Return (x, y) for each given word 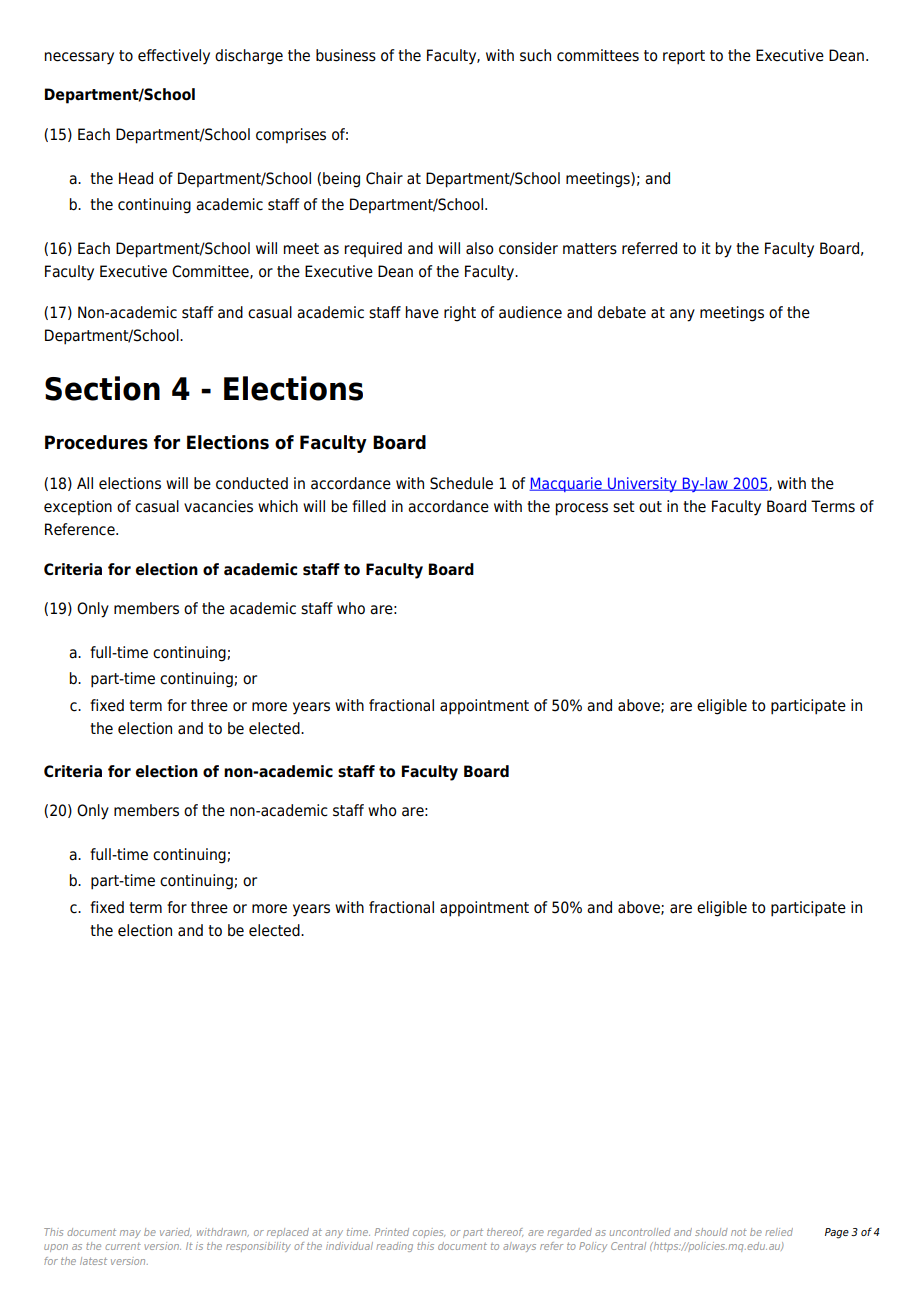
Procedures (96, 442)
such (535, 55)
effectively (174, 57)
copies (429, 1233)
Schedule (461, 483)
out (650, 507)
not (739, 1232)
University (642, 484)
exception (78, 508)
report (684, 57)
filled (369, 506)
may (130, 1234)
